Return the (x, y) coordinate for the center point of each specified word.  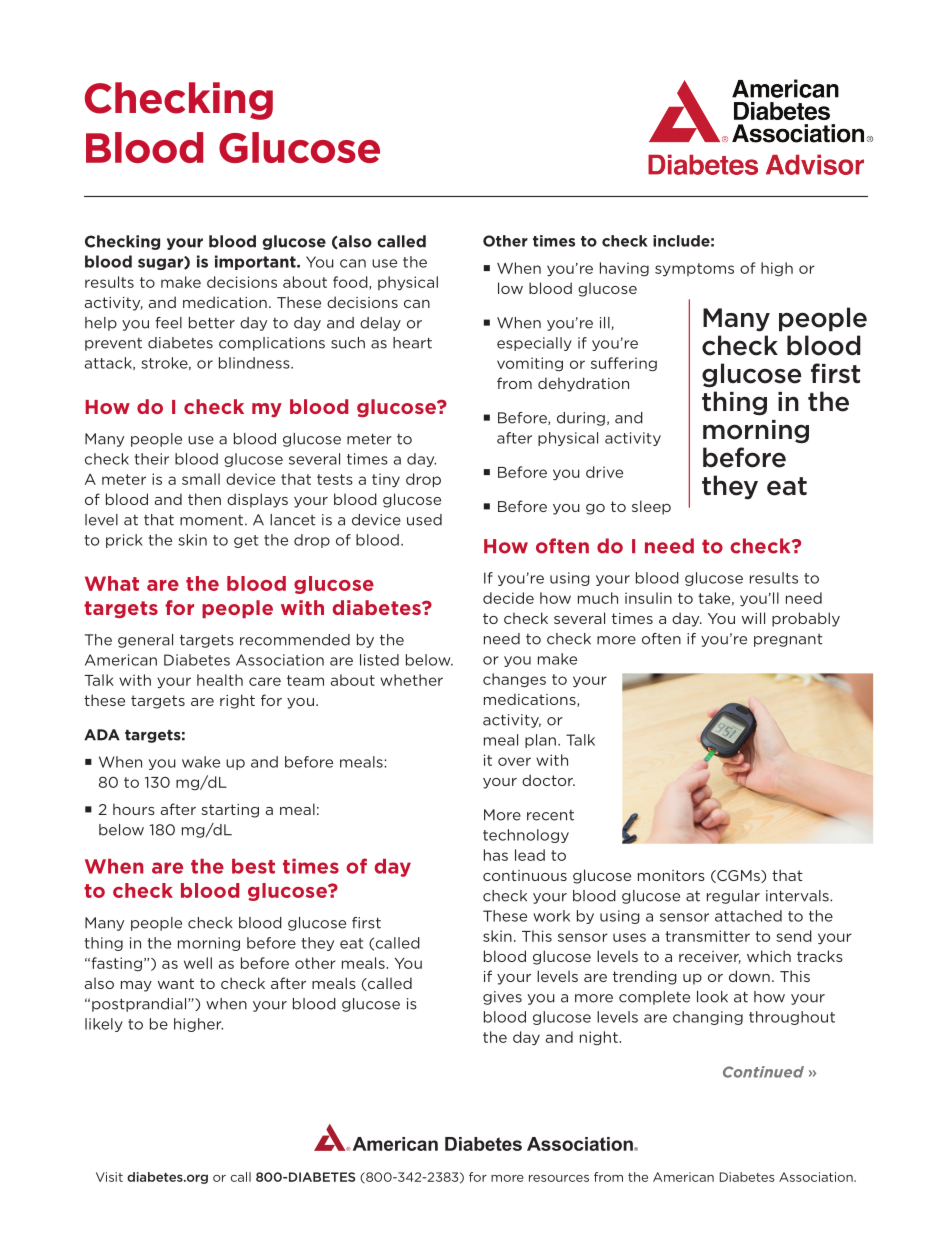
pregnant (788, 640)
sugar (161, 263)
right (237, 701)
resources (559, 1178)
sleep (651, 507)
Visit (109, 1177)
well (198, 963)
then (204, 499)
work (551, 916)
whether (411, 680)
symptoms (694, 270)
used (424, 520)
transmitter (707, 936)
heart (412, 343)
